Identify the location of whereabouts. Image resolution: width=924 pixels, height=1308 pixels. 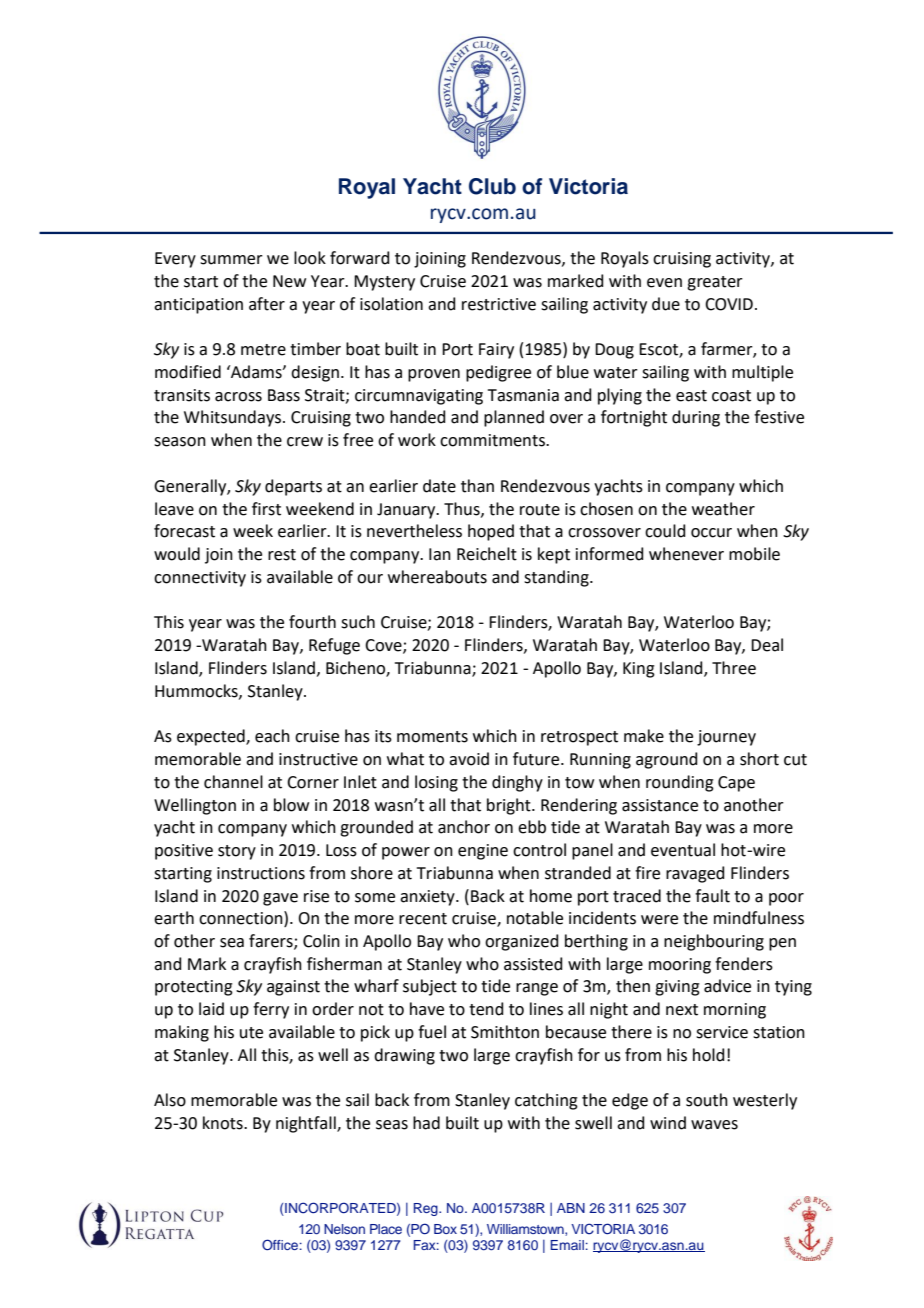
(437, 577).
